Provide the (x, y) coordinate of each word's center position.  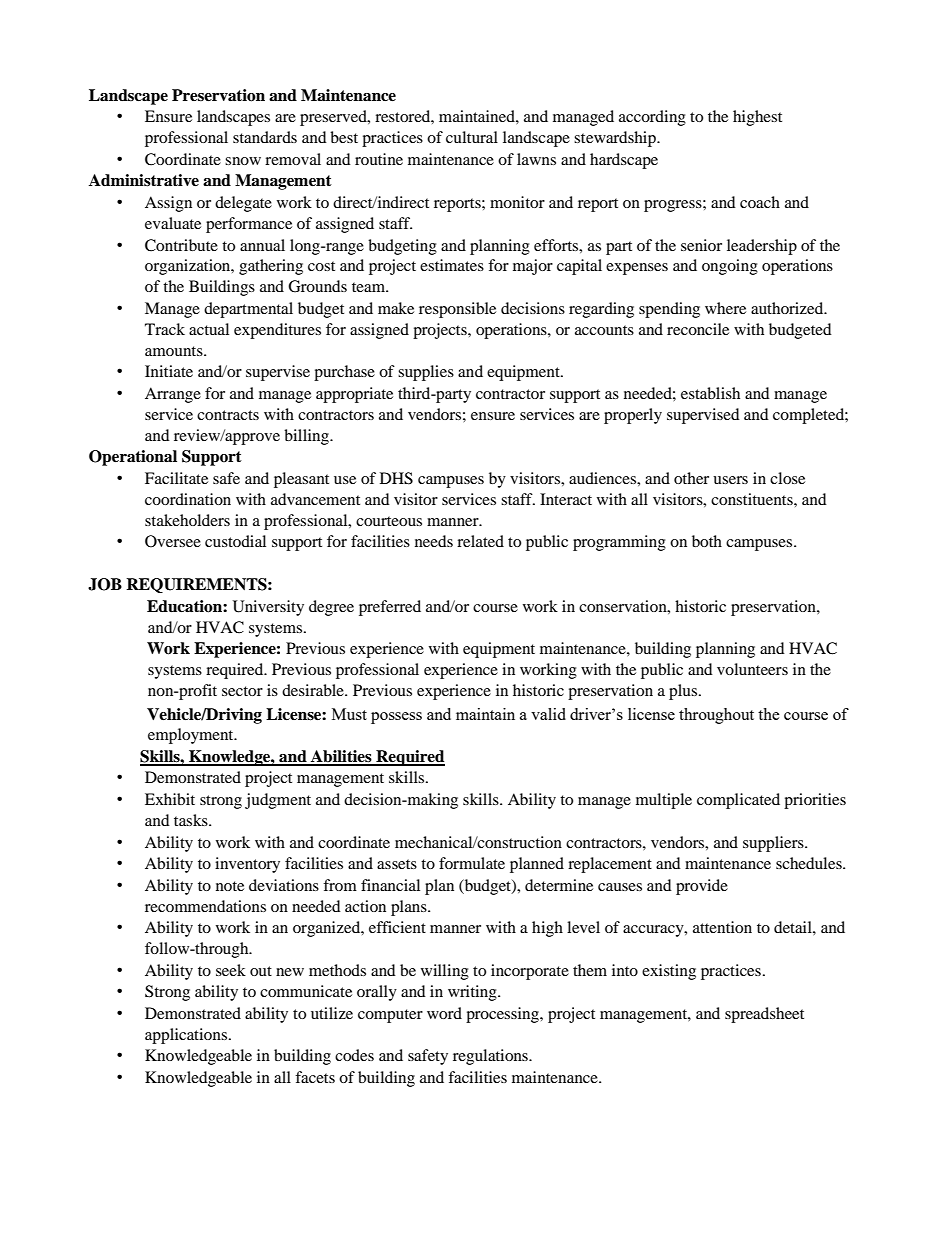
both (707, 541)
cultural (472, 137)
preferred (390, 608)
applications (186, 1036)
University (268, 608)
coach (760, 202)
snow (243, 161)
